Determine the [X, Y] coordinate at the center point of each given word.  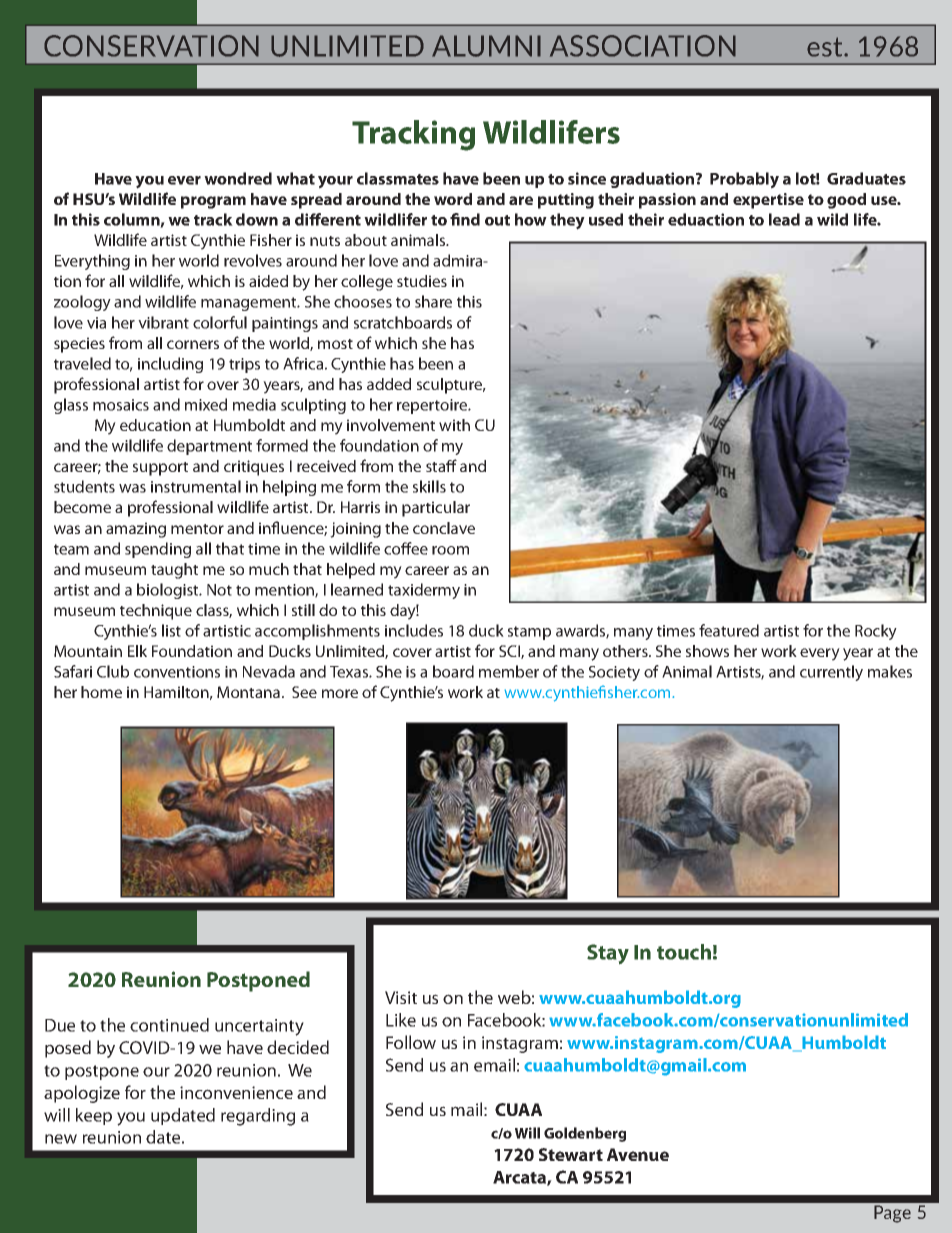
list [171, 630]
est [826, 47]
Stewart [571, 1154]
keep [94, 1116]
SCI [510, 652]
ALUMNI [486, 46]
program [213, 202]
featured [729, 630]
